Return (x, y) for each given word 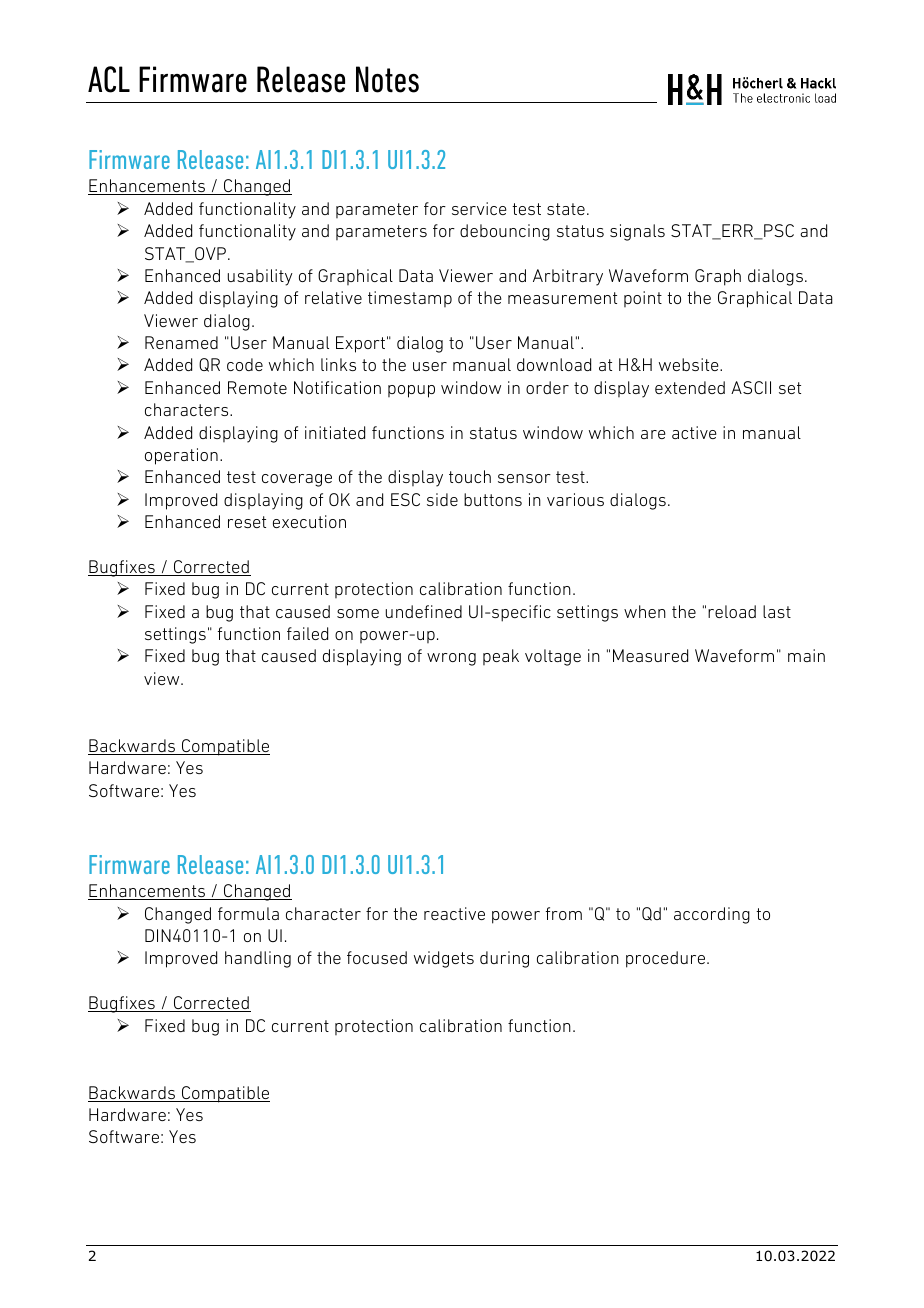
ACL (109, 79)
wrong (451, 659)
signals (637, 232)
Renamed (181, 342)
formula (248, 913)
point (643, 299)
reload (732, 611)
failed (307, 633)
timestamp (410, 299)
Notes (387, 79)
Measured (650, 655)
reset (247, 522)
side (442, 499)
